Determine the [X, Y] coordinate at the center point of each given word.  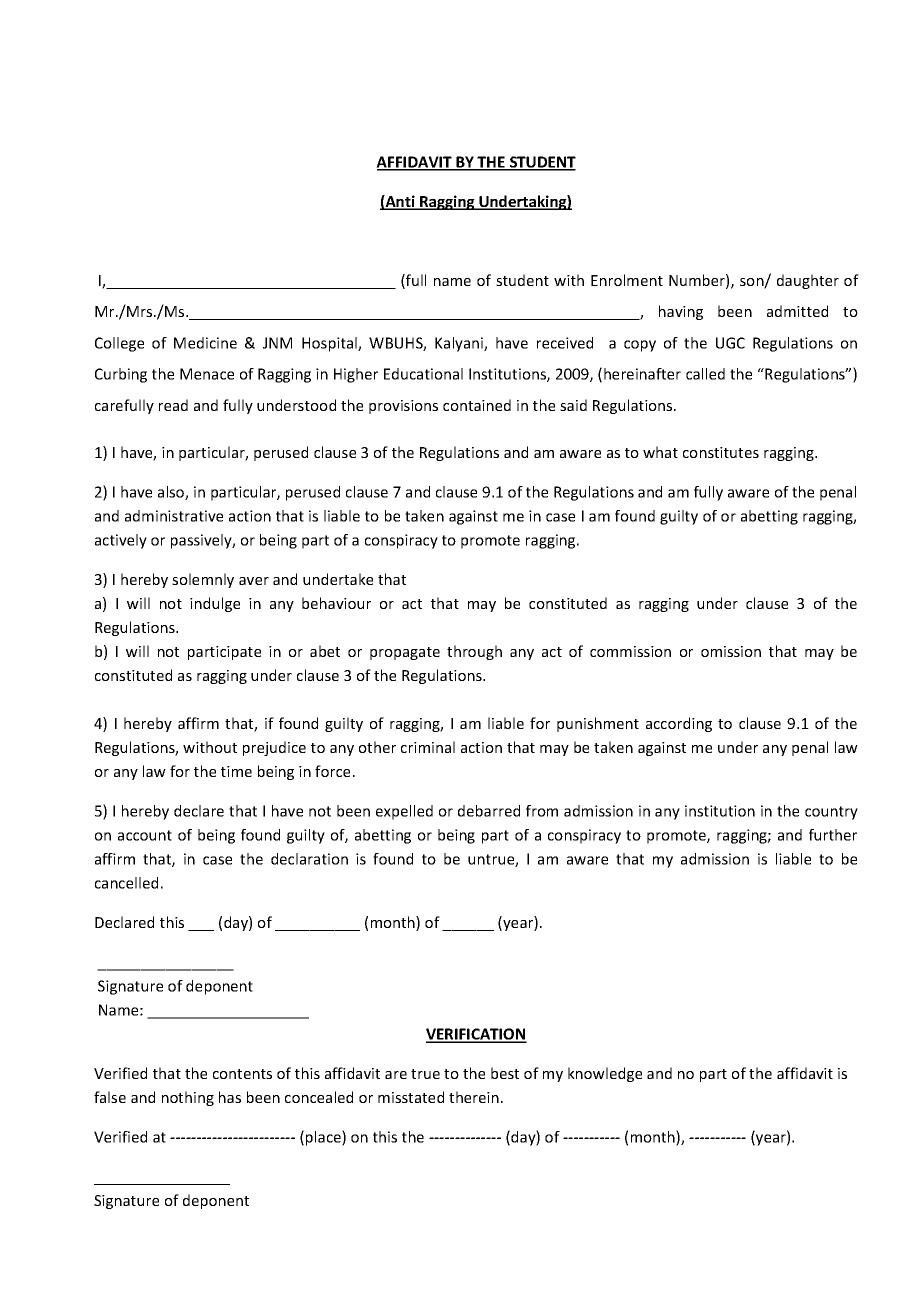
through [474, 652]
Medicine [205, 343]
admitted [797, 311]
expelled [404, 812]
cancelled [126, 883]
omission [731, 651]
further [833, 835]
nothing [188, 1098]
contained [477, 405]
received [565, 343]
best [505, 1073]
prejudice [274, 748]
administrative [174, 516]
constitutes [721, 452]
